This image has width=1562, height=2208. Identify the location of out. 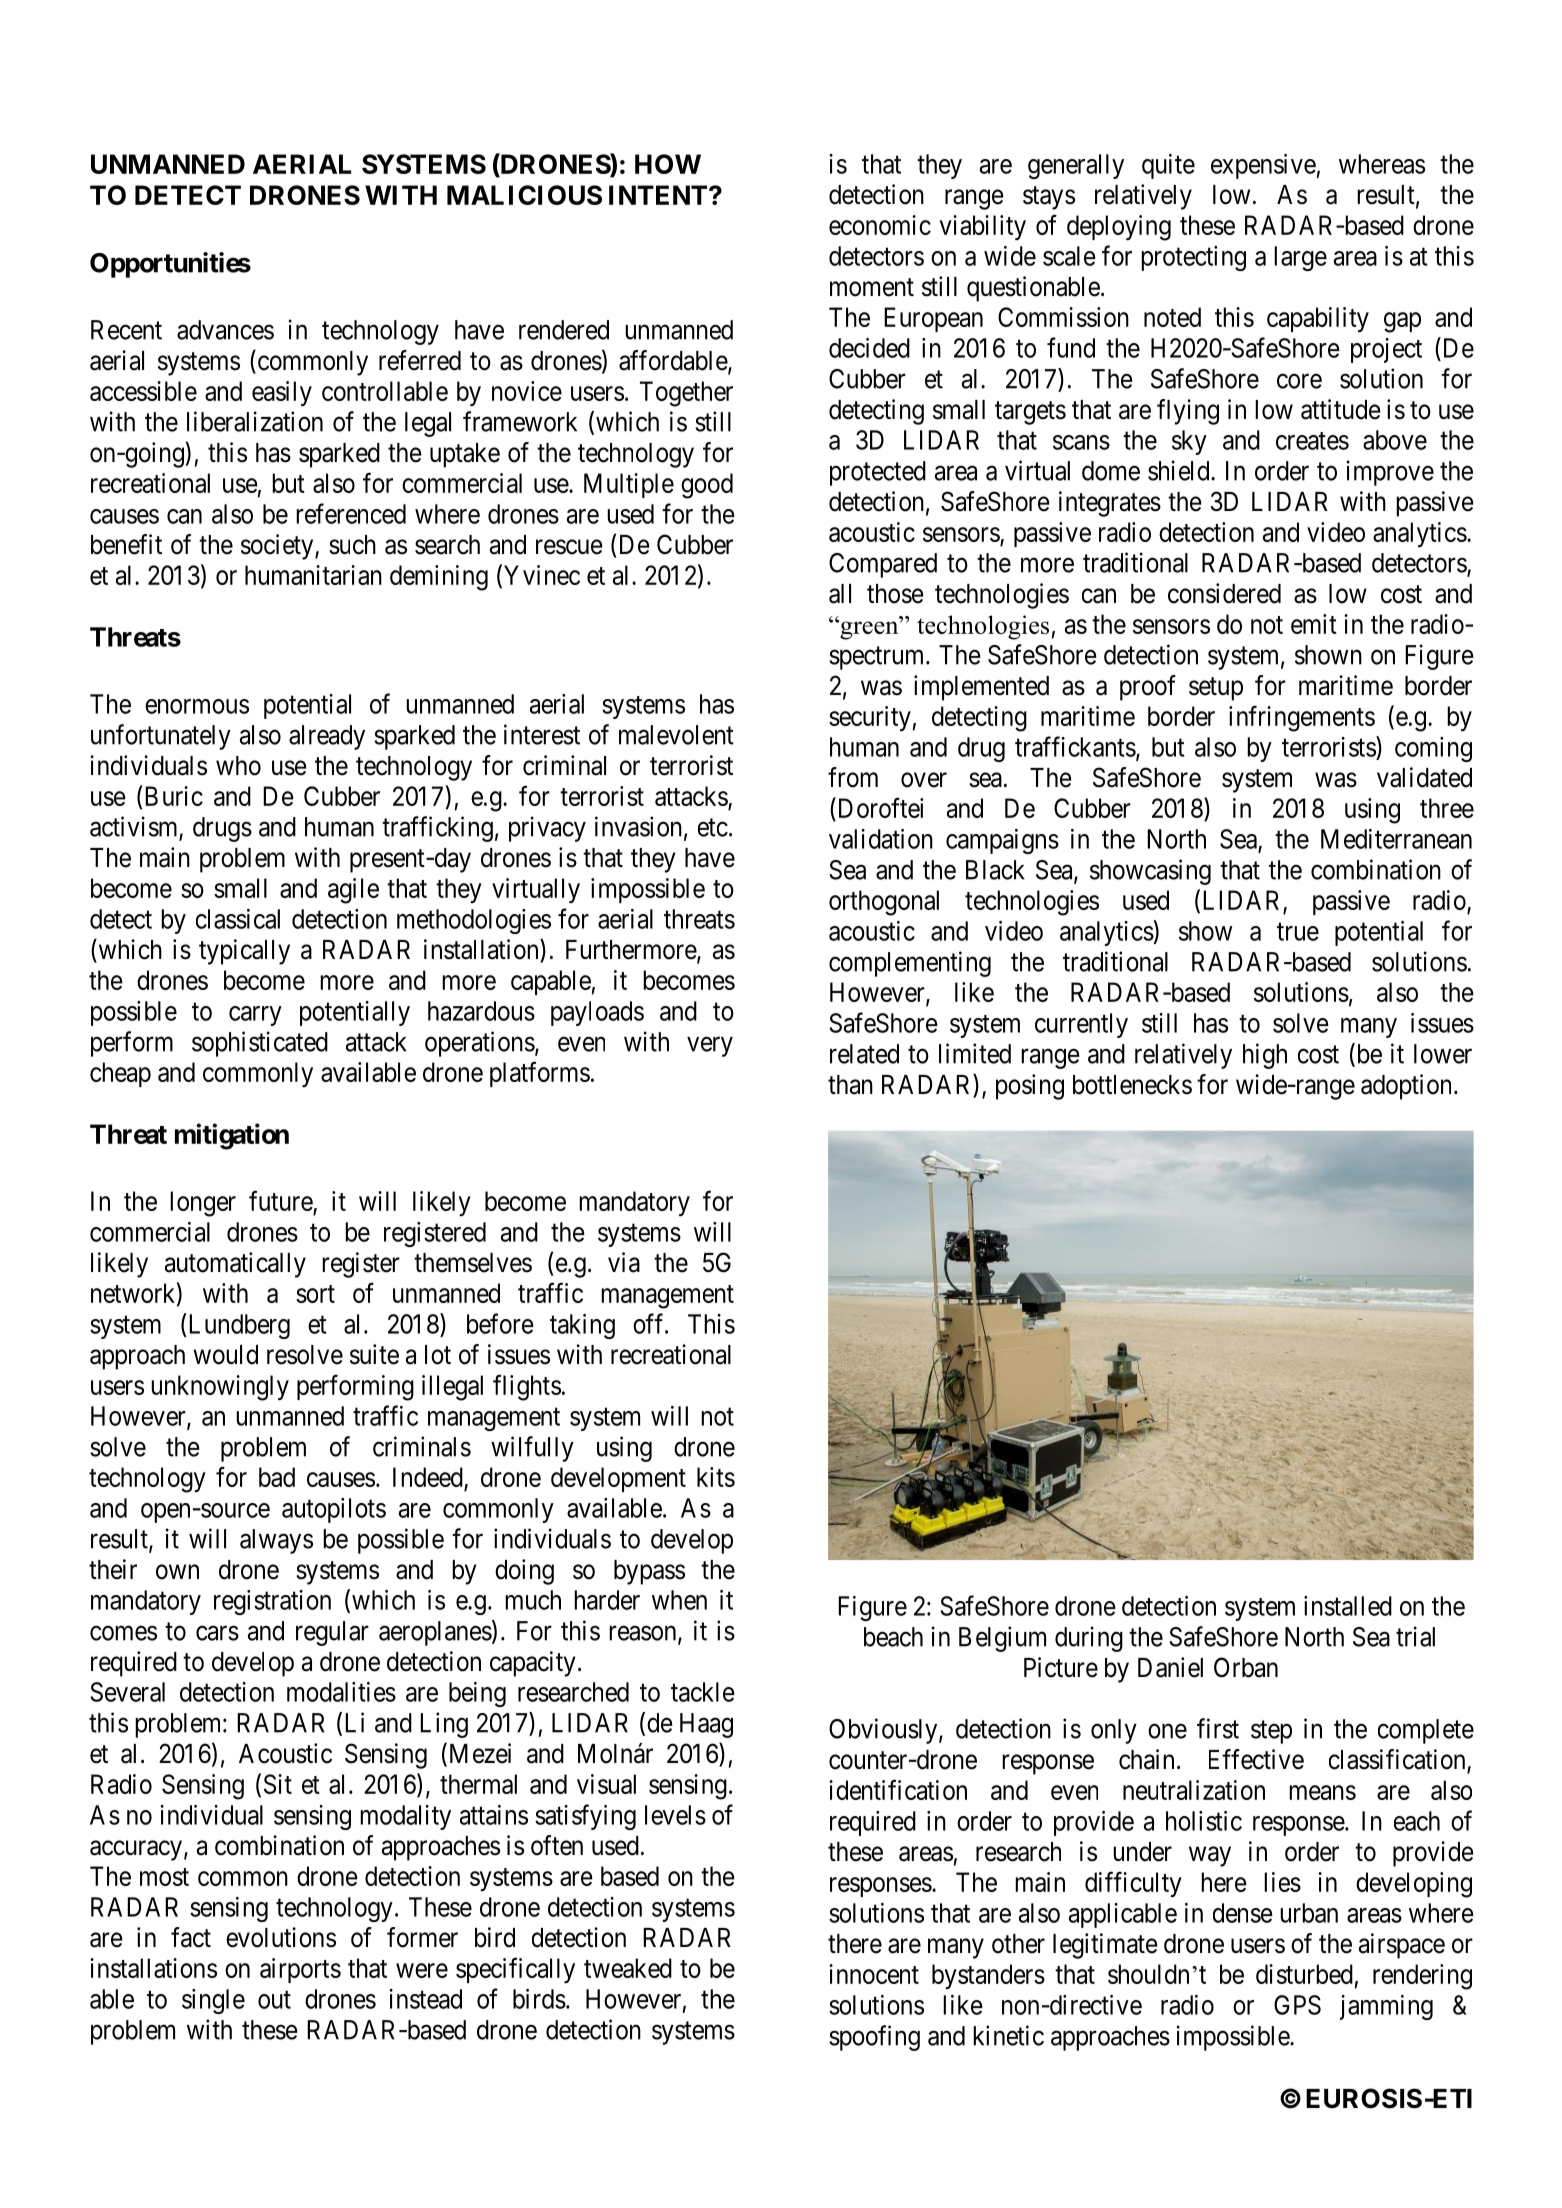
(274, 2000).
